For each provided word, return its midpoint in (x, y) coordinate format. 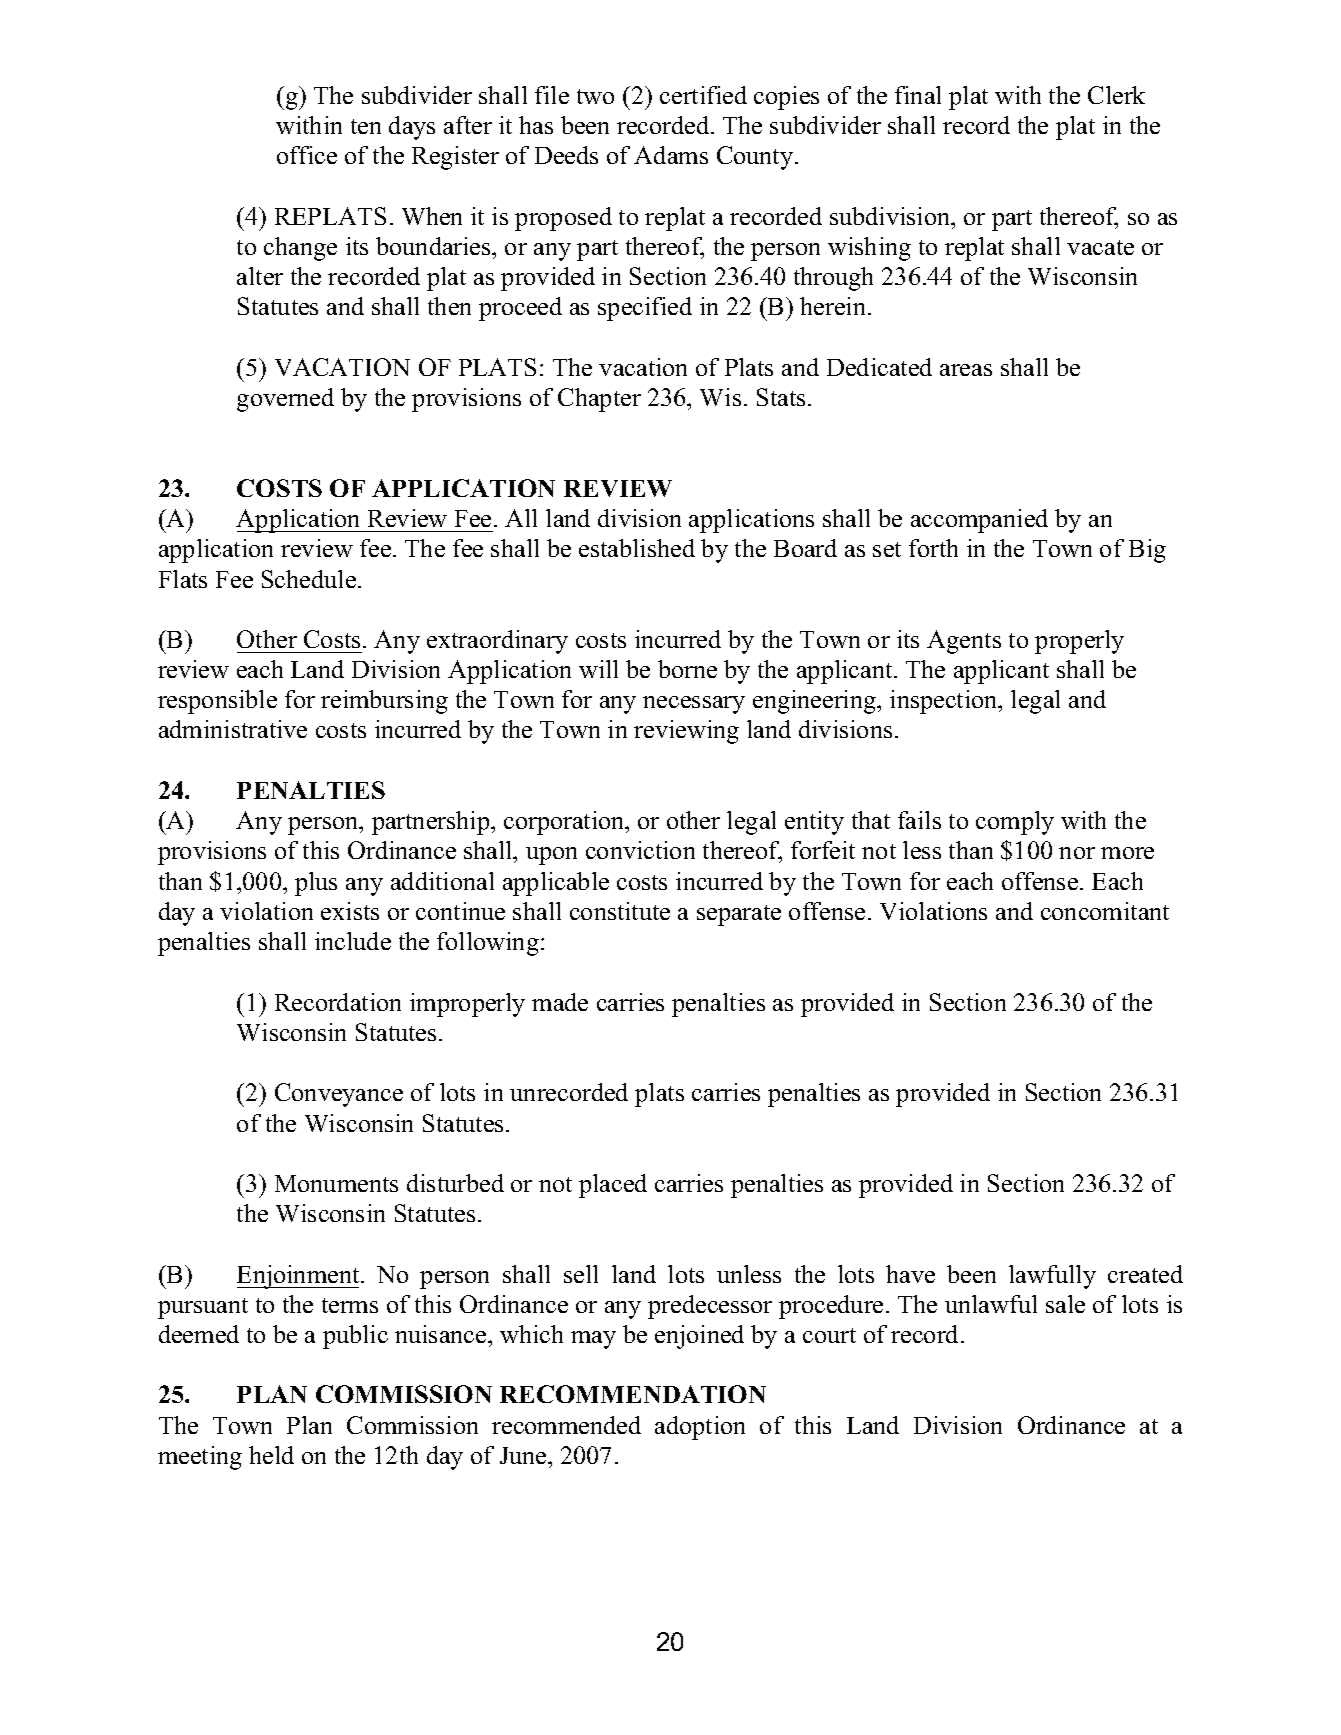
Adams (671, 155)
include (353, 941)
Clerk (1116, 95)
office (307, 155)
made (560, 1002)
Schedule (309, 579)
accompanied (979, 521)
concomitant (1105, 911)
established (637, 548)
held (271, 1455)
